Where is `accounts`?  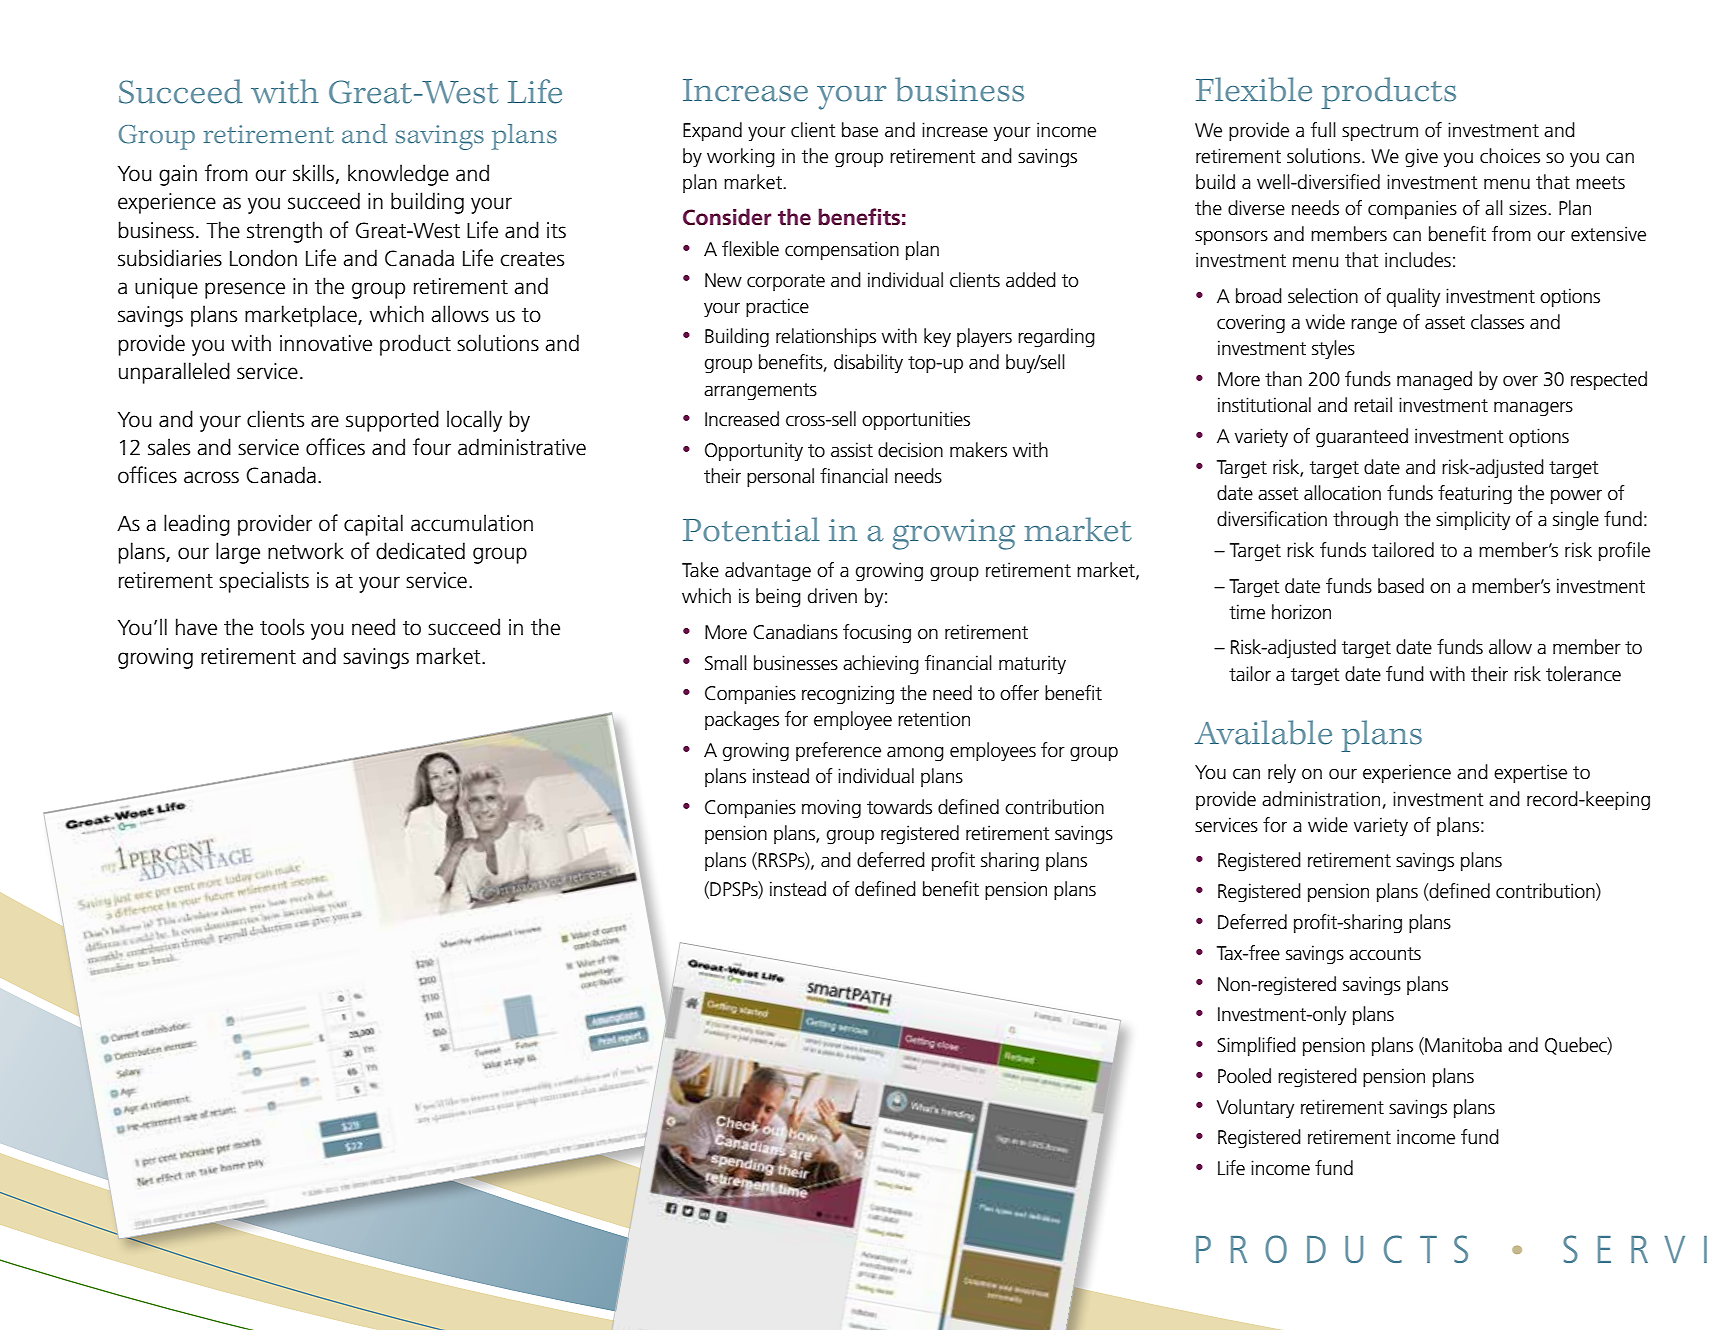 accounts is located at coordinates (1385, 954).
